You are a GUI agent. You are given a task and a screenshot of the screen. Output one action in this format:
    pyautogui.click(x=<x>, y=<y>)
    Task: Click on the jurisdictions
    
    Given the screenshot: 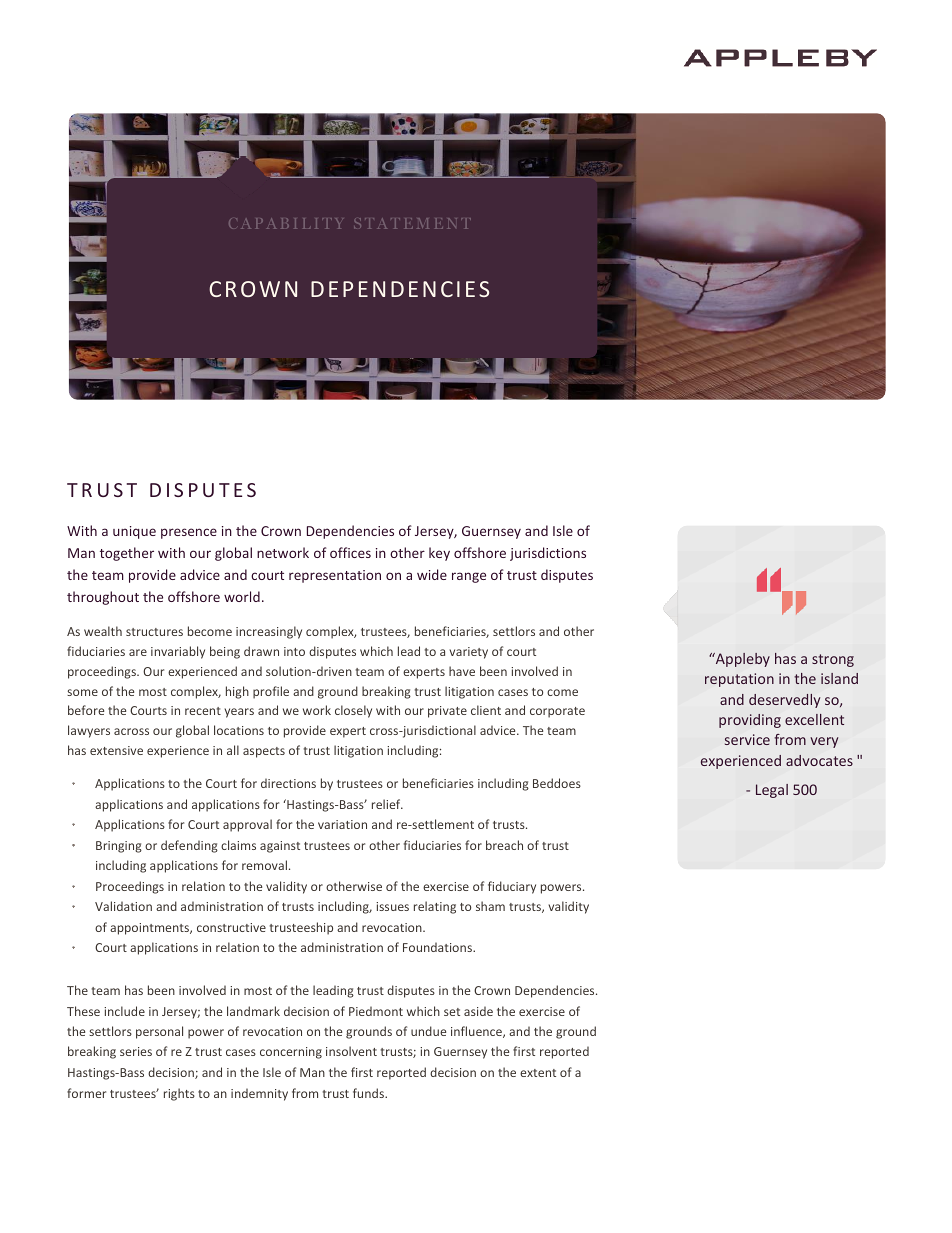 What is the action you would take?
    pyautogui.click(x=548, y=554)
